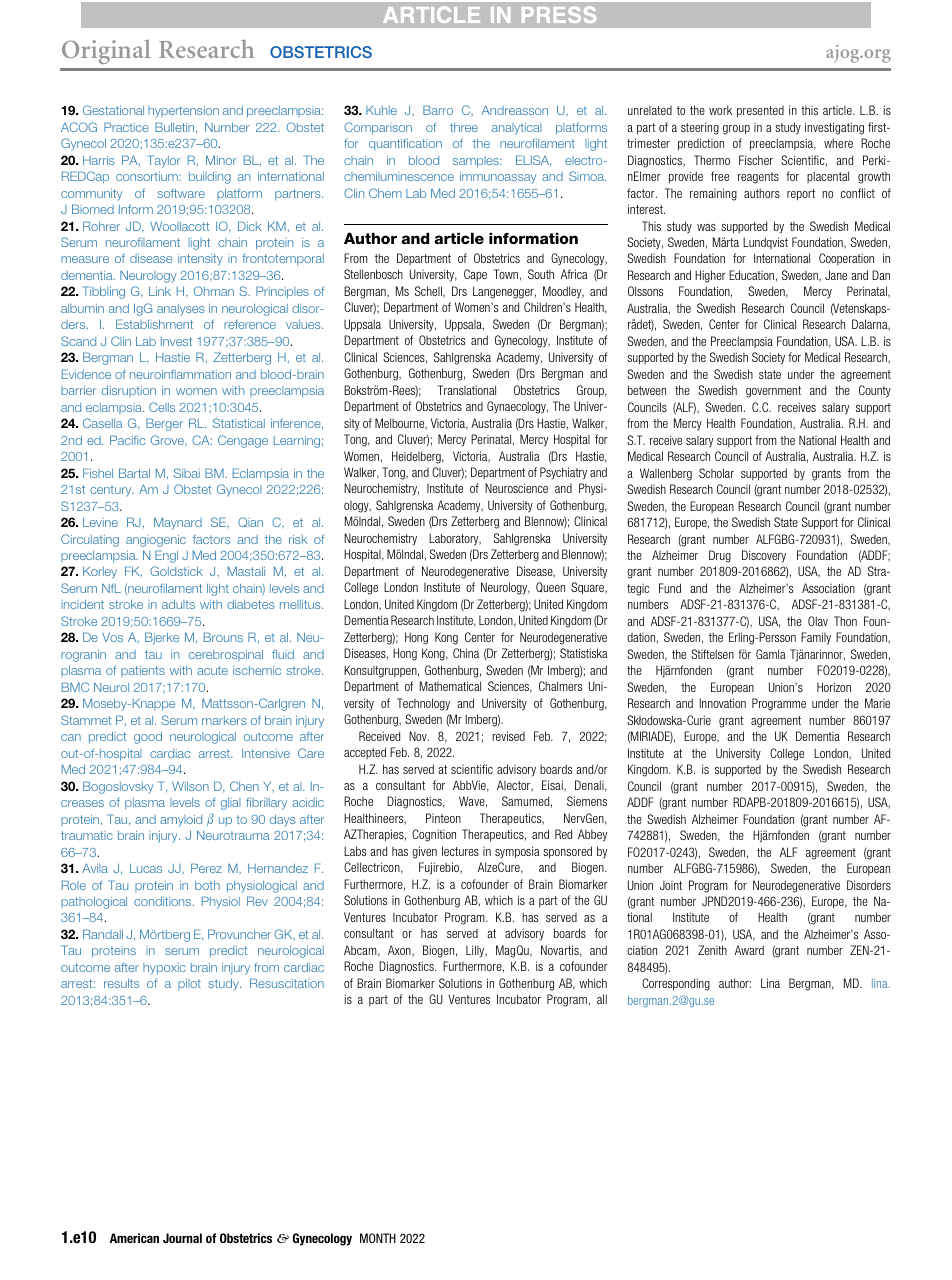  What do you see at coordinates (378, 1238) in the screenshot?
I see `MONTH` at bounding box center [378, 1238].
